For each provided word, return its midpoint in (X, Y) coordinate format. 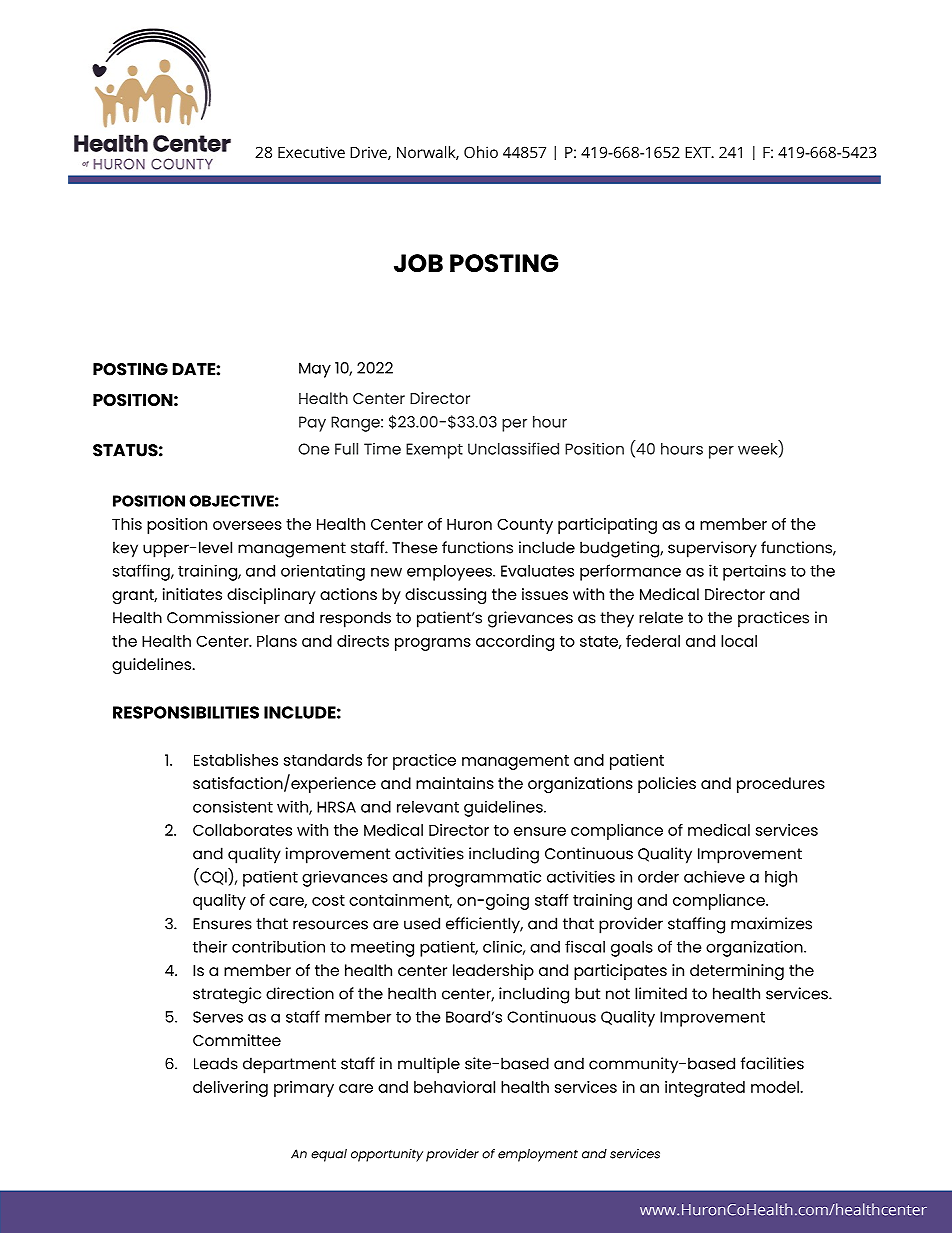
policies (667, 785)
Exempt (434, 451)
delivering (230, 1089)
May (315, 370)
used (422, 923)
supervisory (712, 549)
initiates (192, 594)
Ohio (481, 152)
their (210, 946)
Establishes (236, 760)
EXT (699, 152)
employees (450, 573)
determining (737, 972)
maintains (455, 783)
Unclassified (513, 448)
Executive (311, 152)
